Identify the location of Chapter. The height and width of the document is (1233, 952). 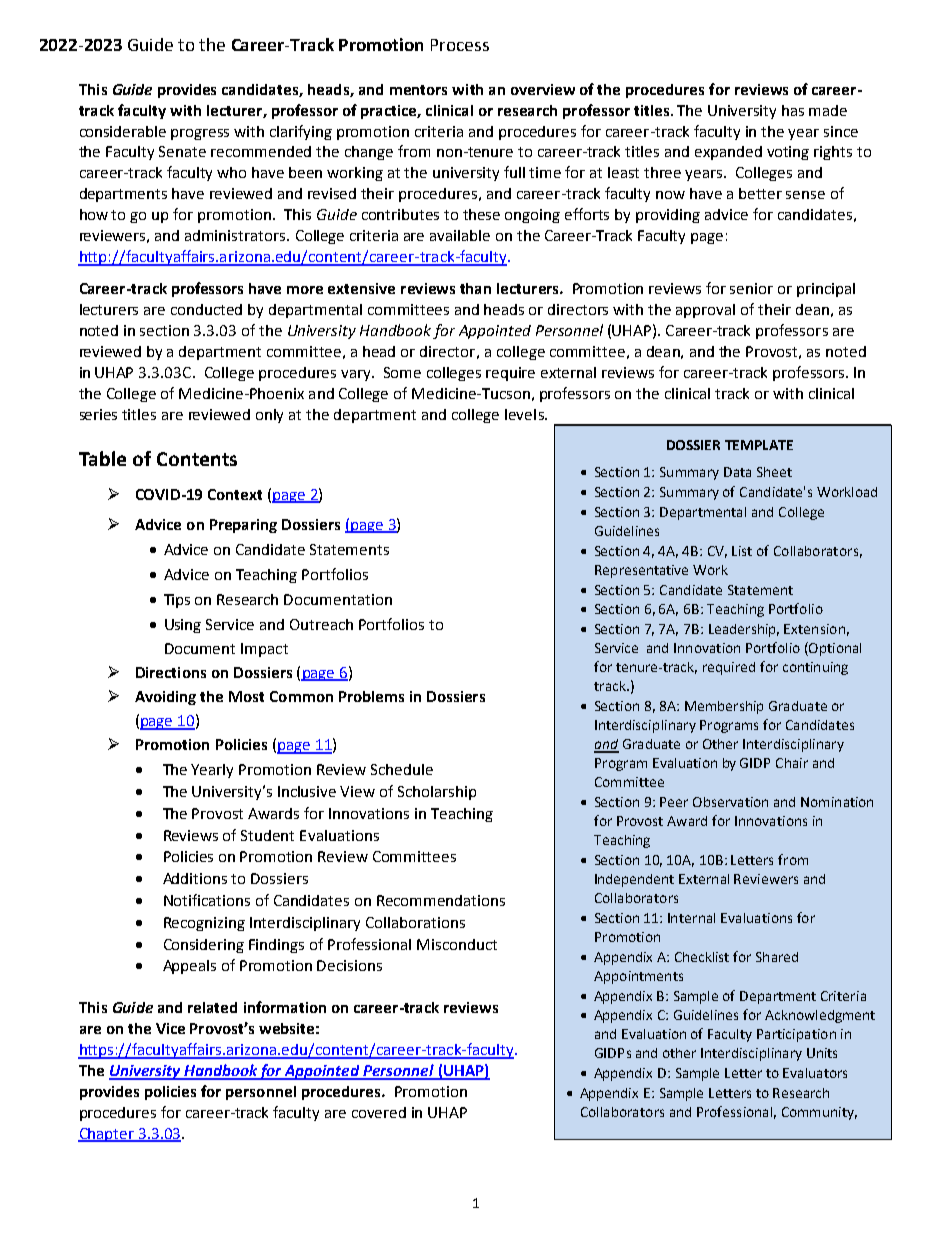
(107, 1135).
